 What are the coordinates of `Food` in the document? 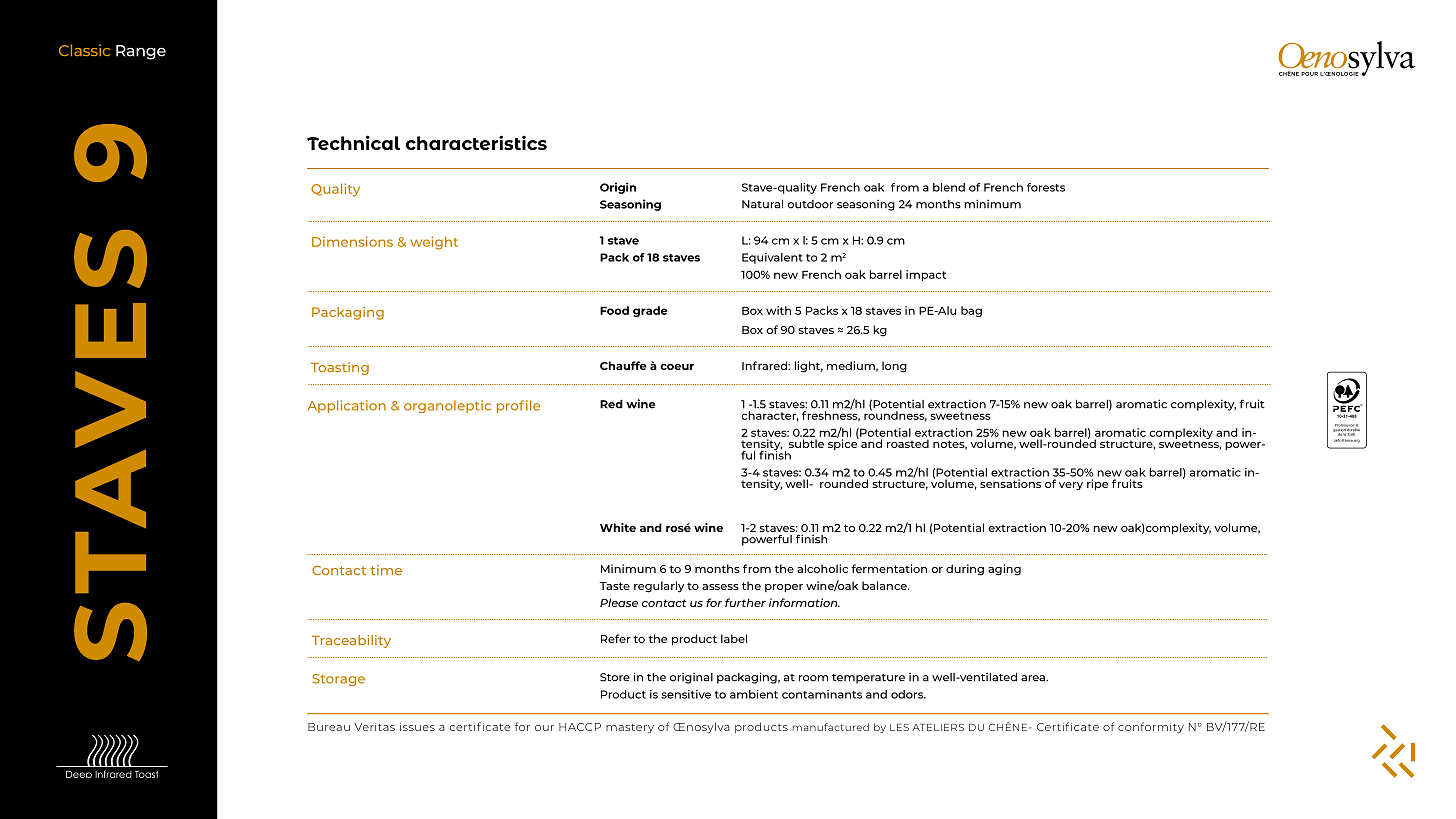 It's located at (614, 310).
